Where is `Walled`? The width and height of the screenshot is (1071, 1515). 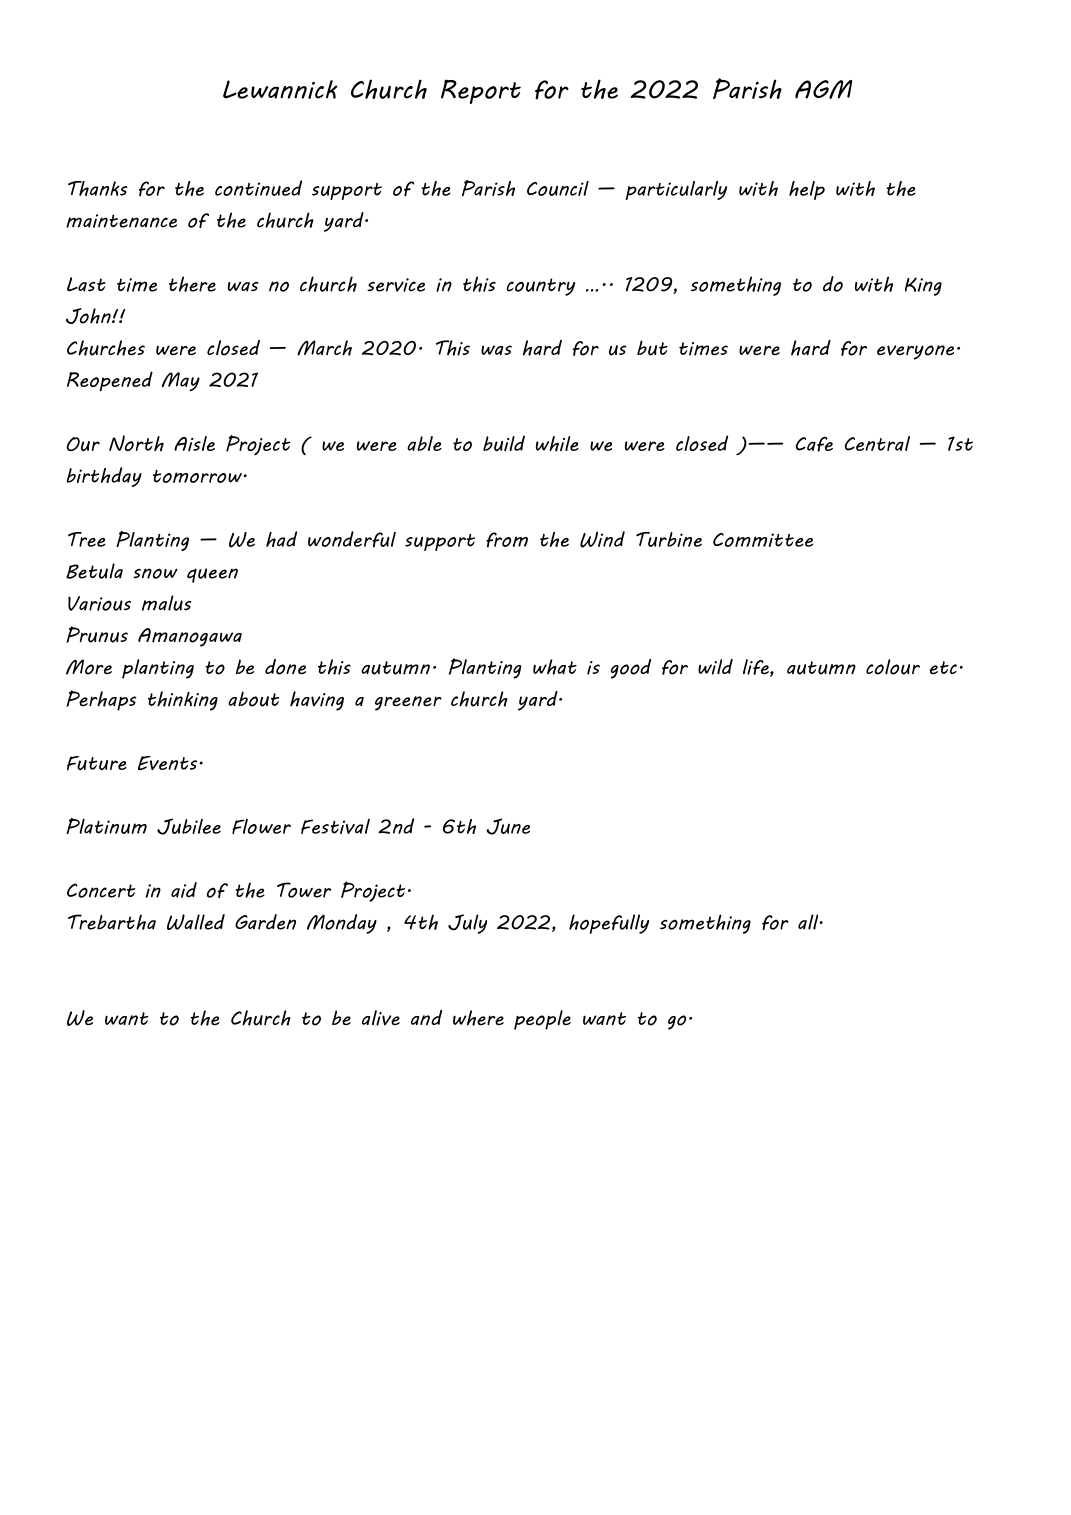
Walled is located at coordinates (196, 922).
